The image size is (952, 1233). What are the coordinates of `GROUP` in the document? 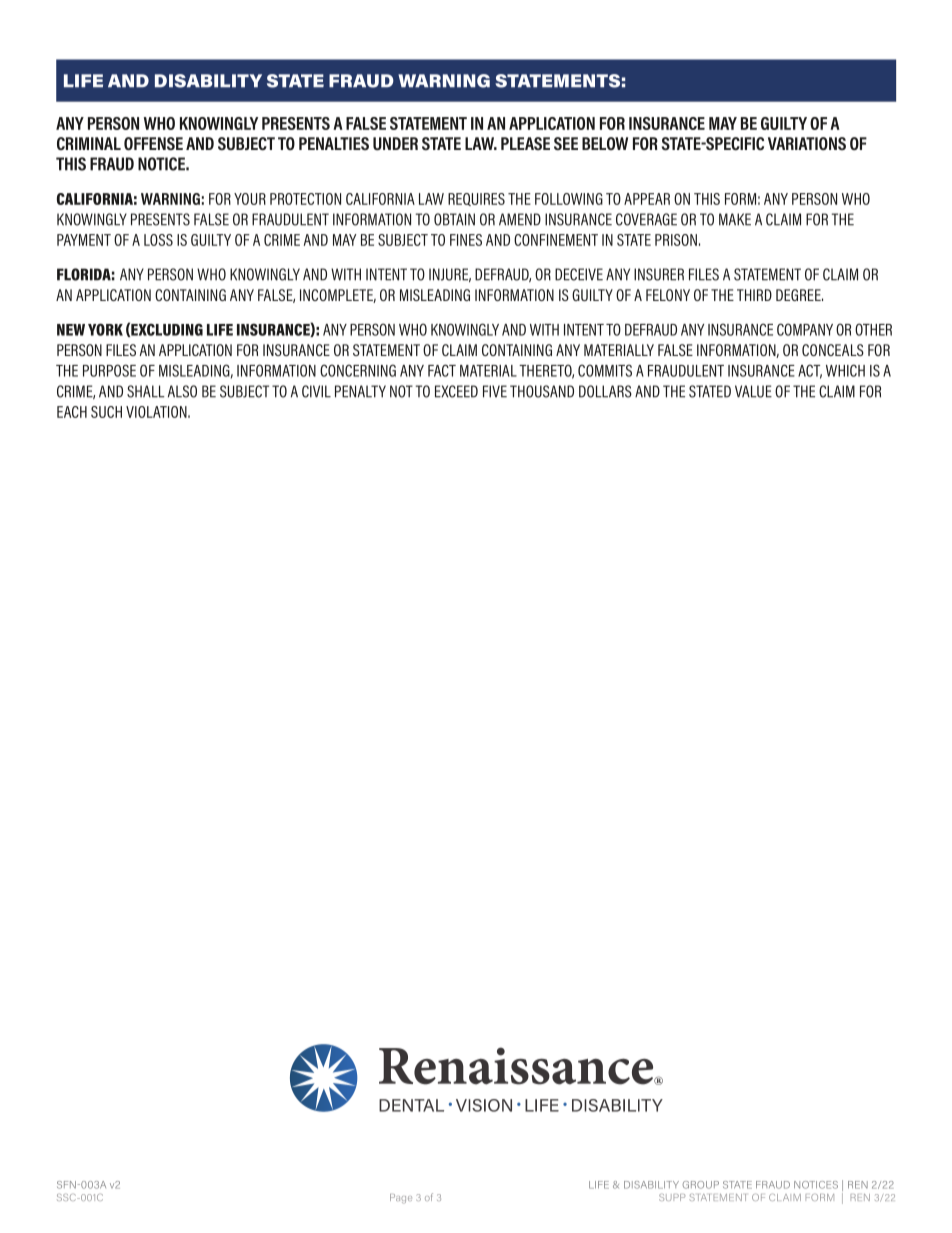 It's located at (701, 1185).
